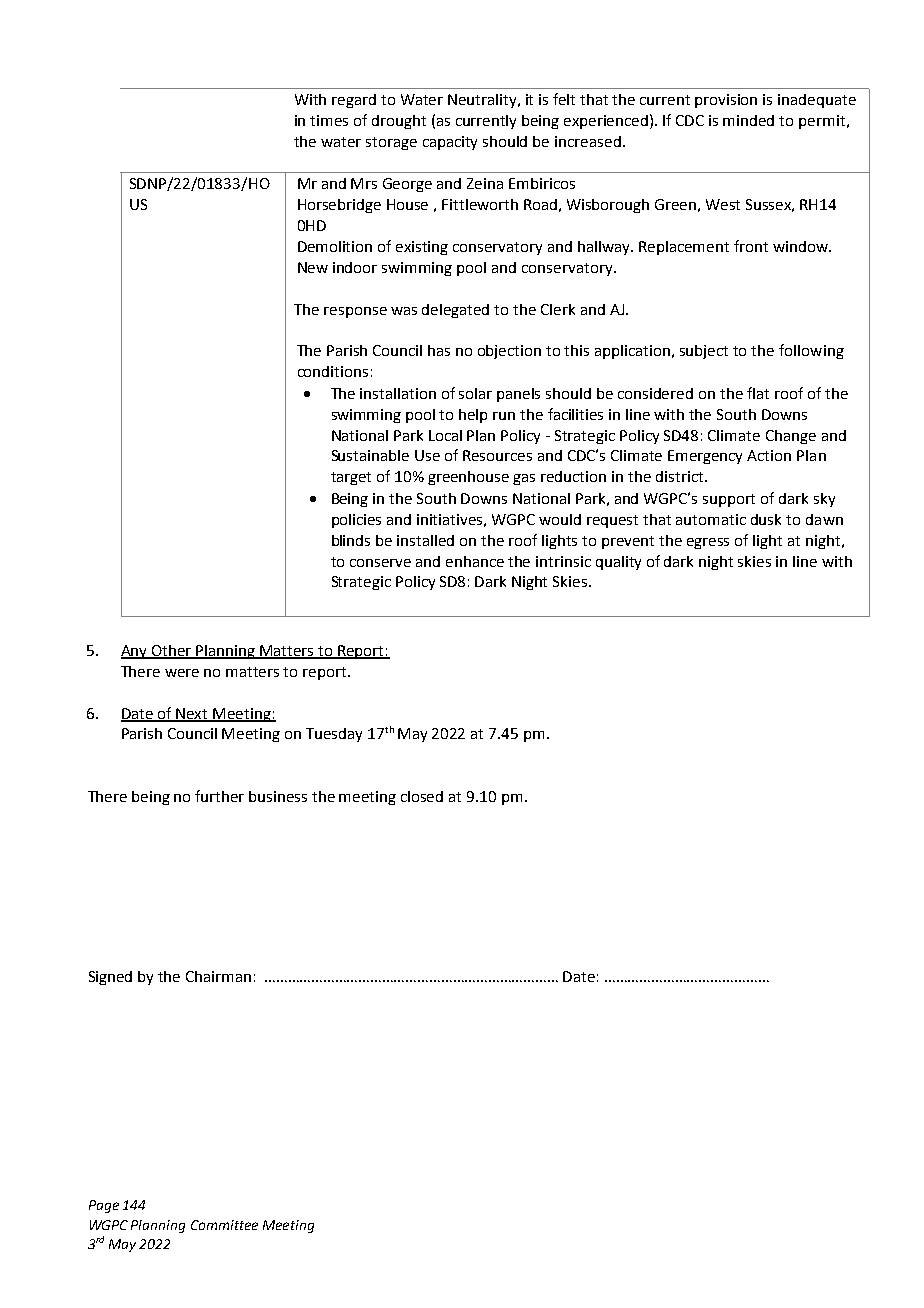 Image resolution: width=924 pixels, height=1308 pixels. I want to click on Tuesday, so click(334, 735).
